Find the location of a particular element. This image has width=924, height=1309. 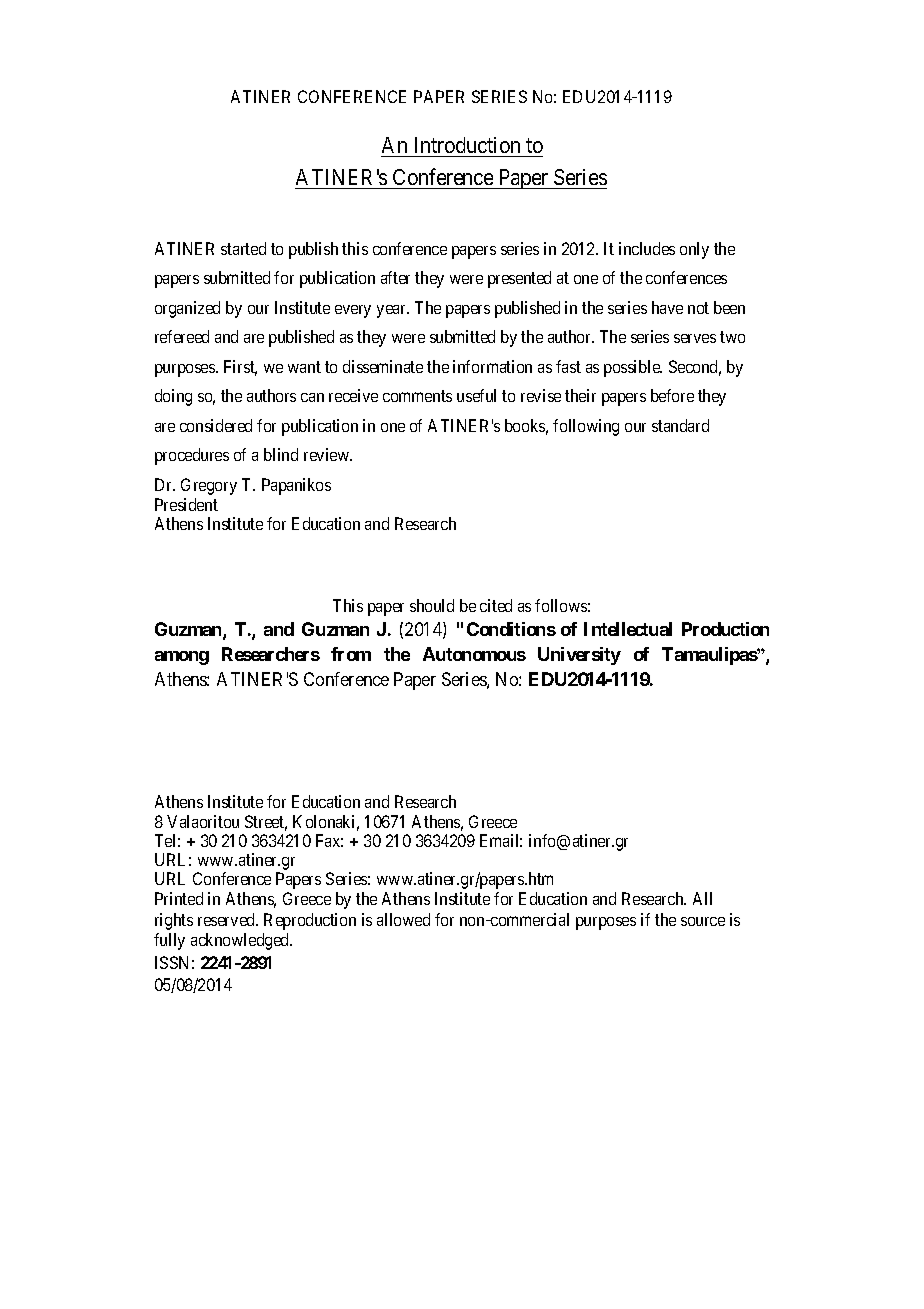

includes is located at coordinates (647, 248).
